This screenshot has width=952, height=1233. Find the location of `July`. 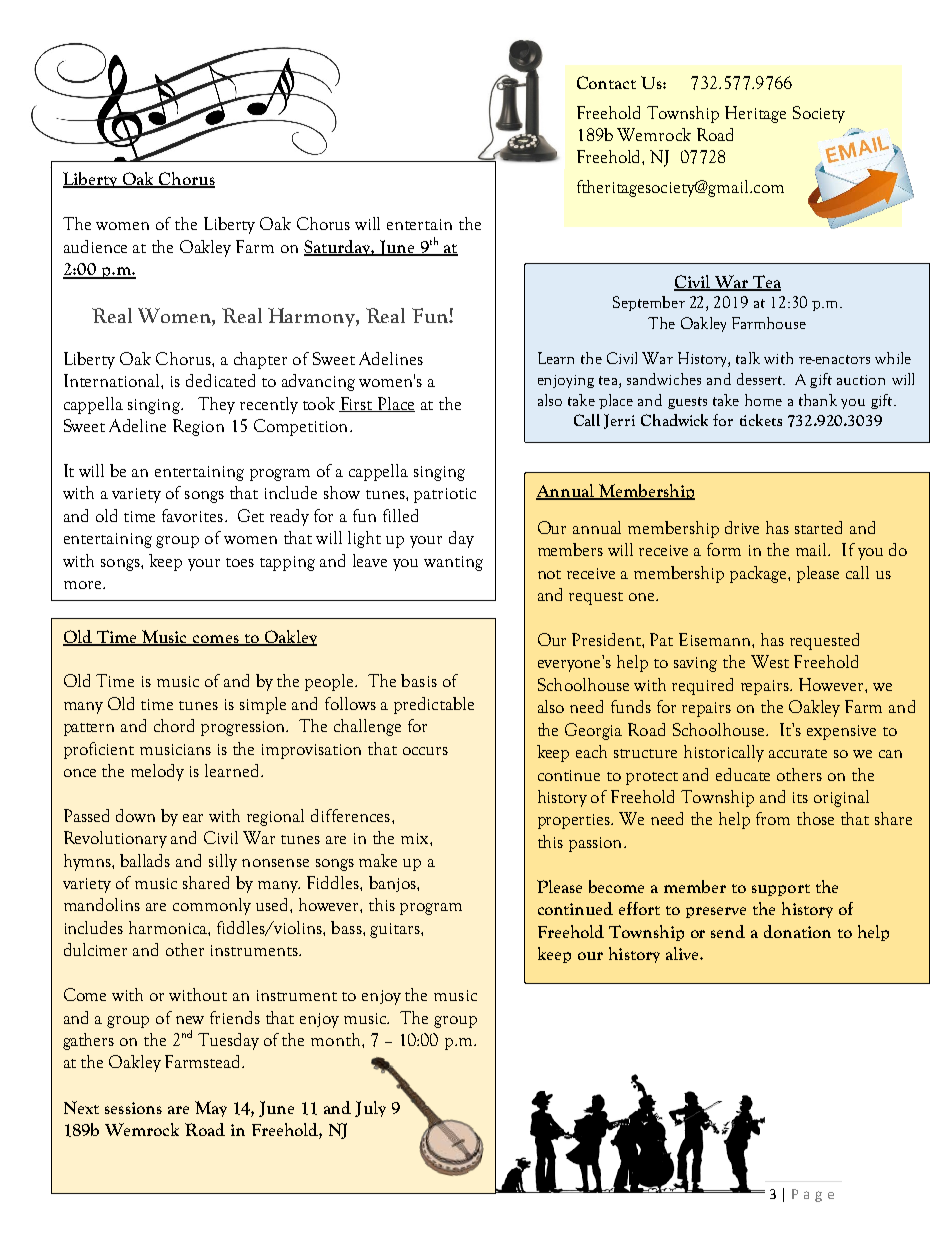

July is located at coordinates (370, 1109).
